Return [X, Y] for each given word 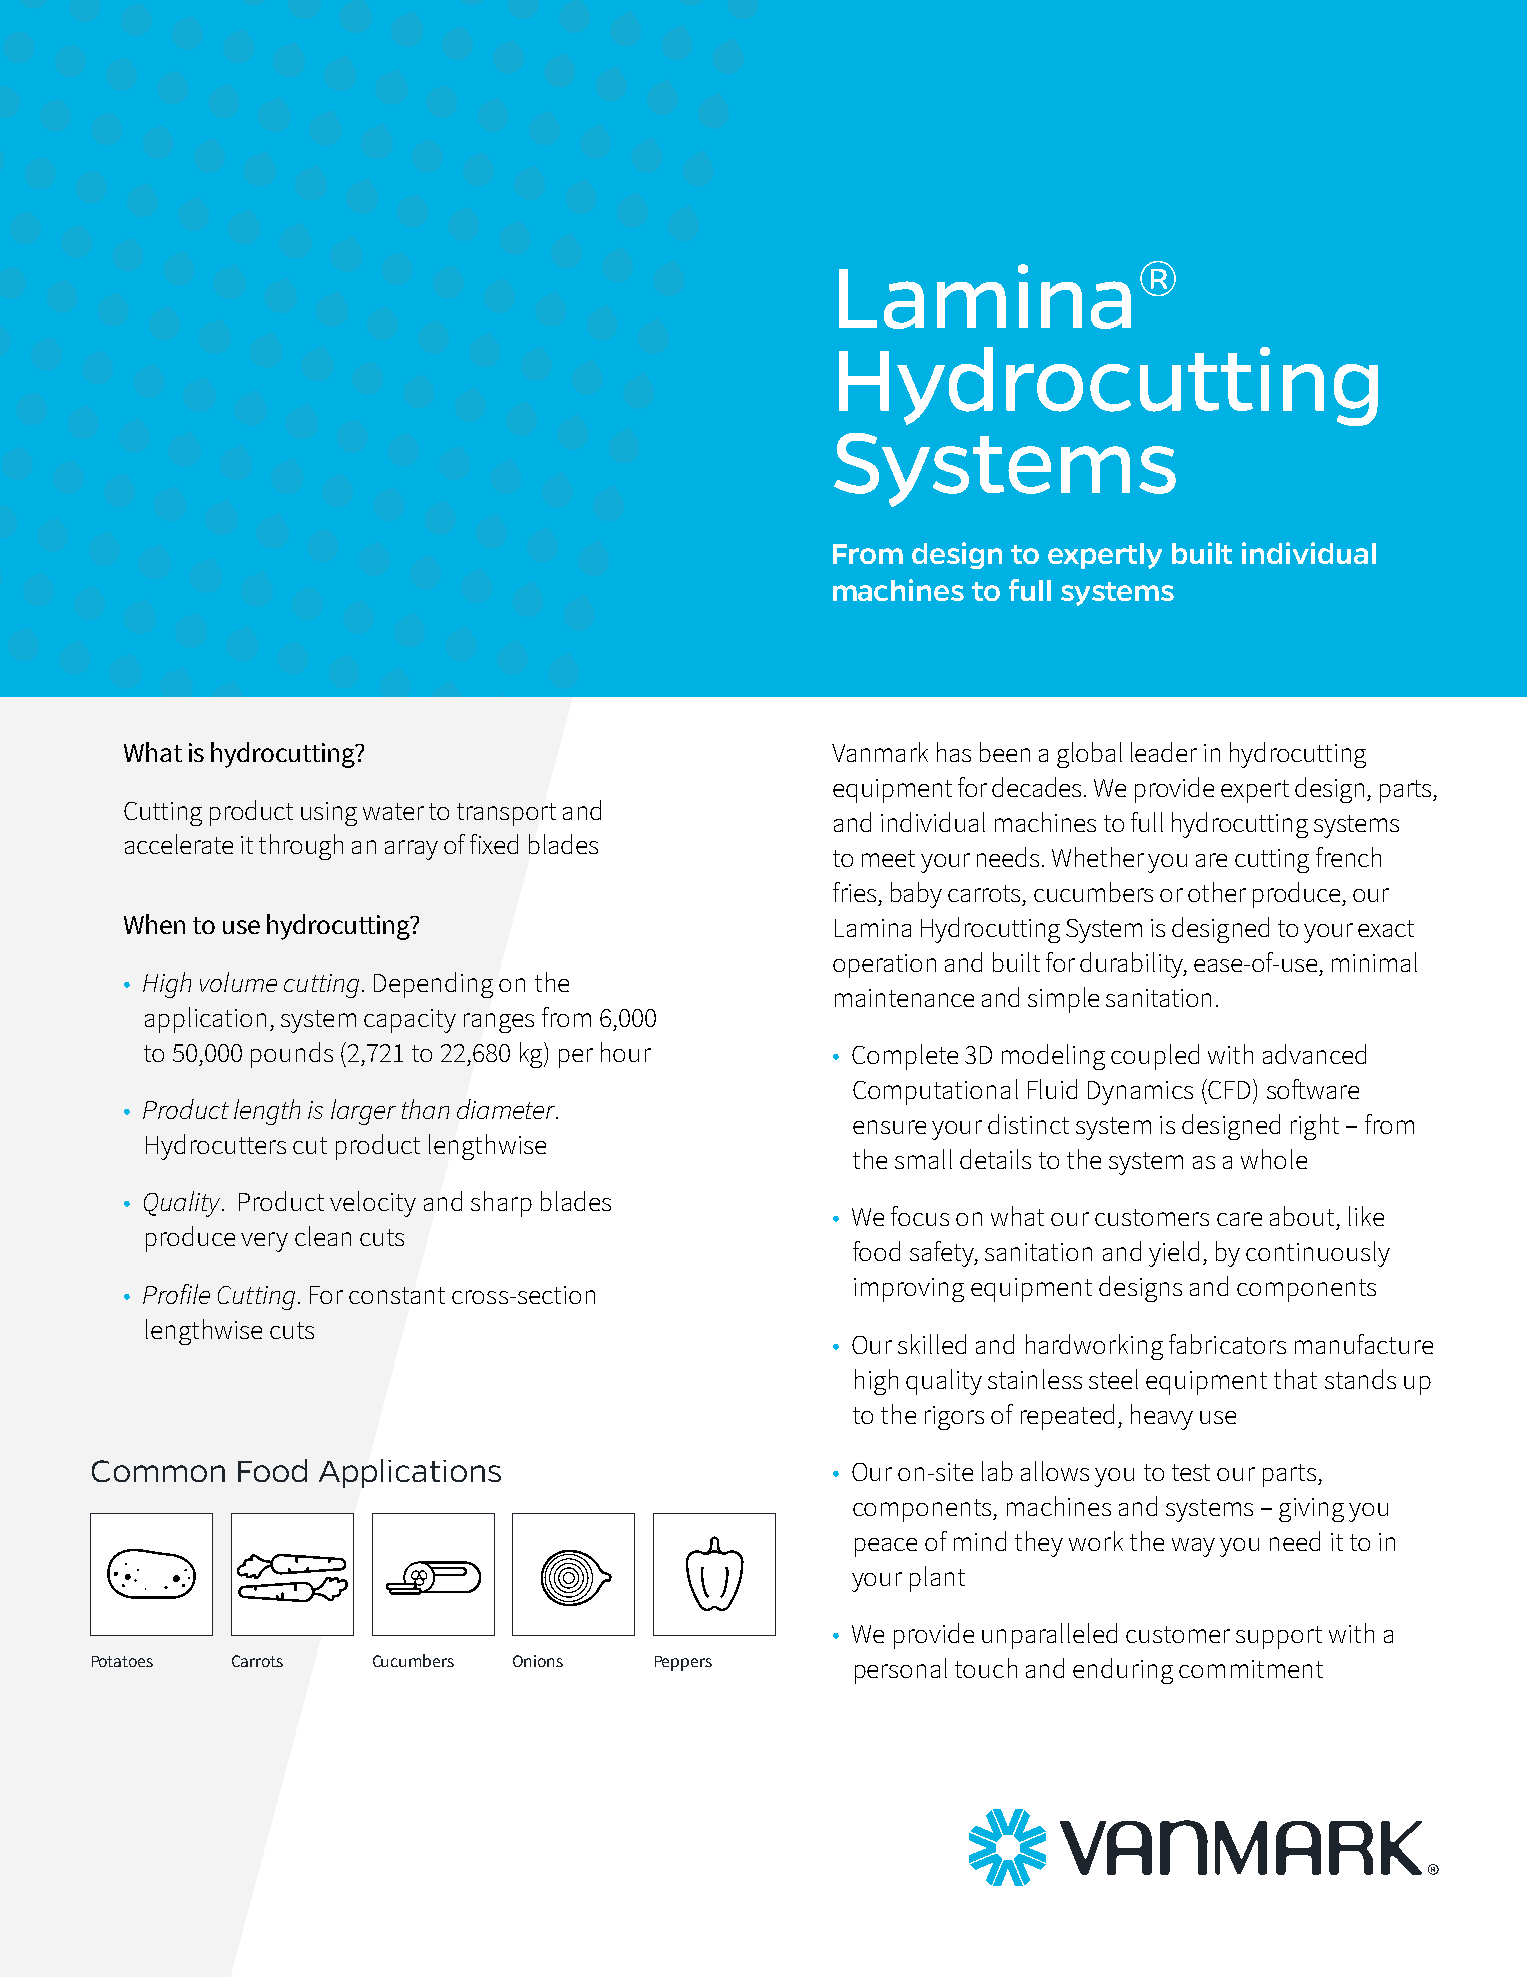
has [954, 752]
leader [1164, 752]
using [329, 814]
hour [626, 1052]
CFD [1228, 1089]
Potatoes [122, 1661]
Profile [176, 1294]
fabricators [1227, 1344]
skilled [932, 1344]
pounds [292, 1055]
